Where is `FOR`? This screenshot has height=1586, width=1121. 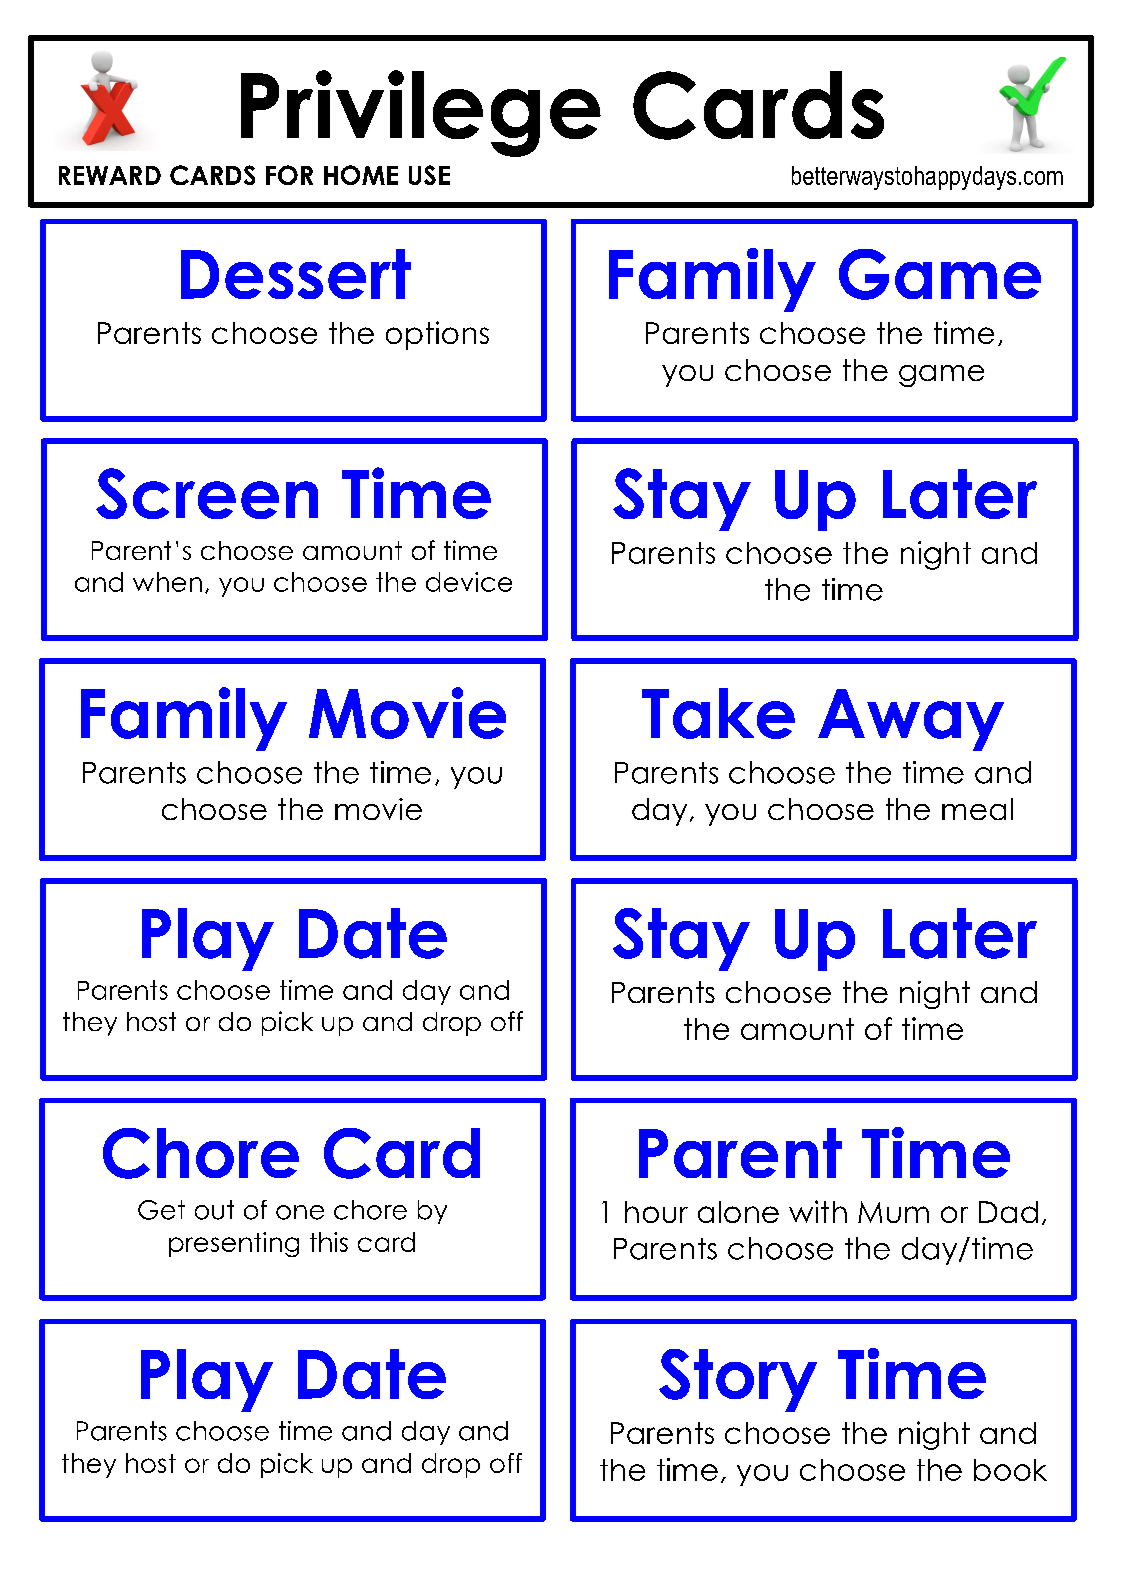
FOR is located at coordinates (289, 175).
